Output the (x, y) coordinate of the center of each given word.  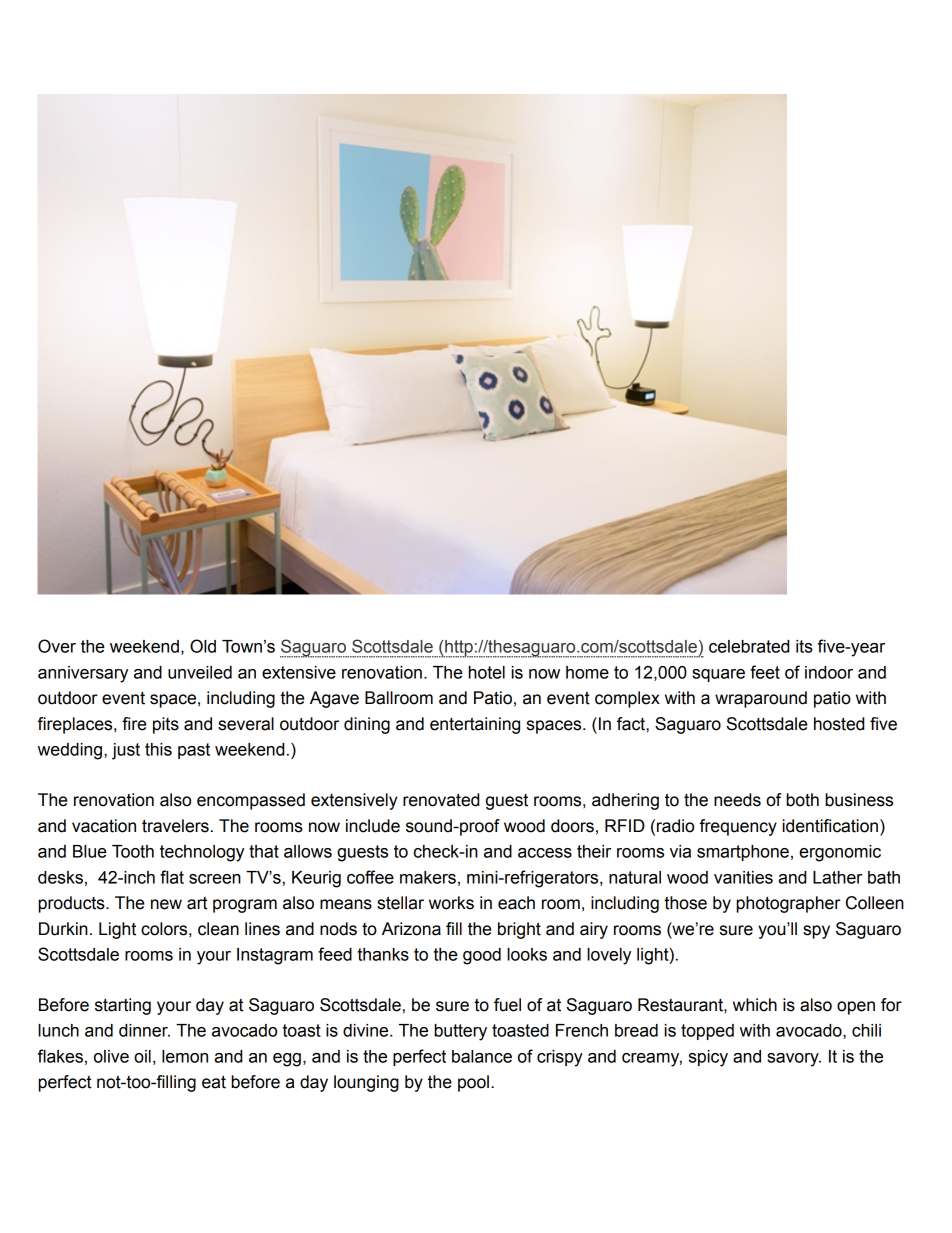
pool (473, 1083)
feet (765, 672)
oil (142, 1056)
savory (794, 1060)
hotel (486, 672)
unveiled (200, 672)
